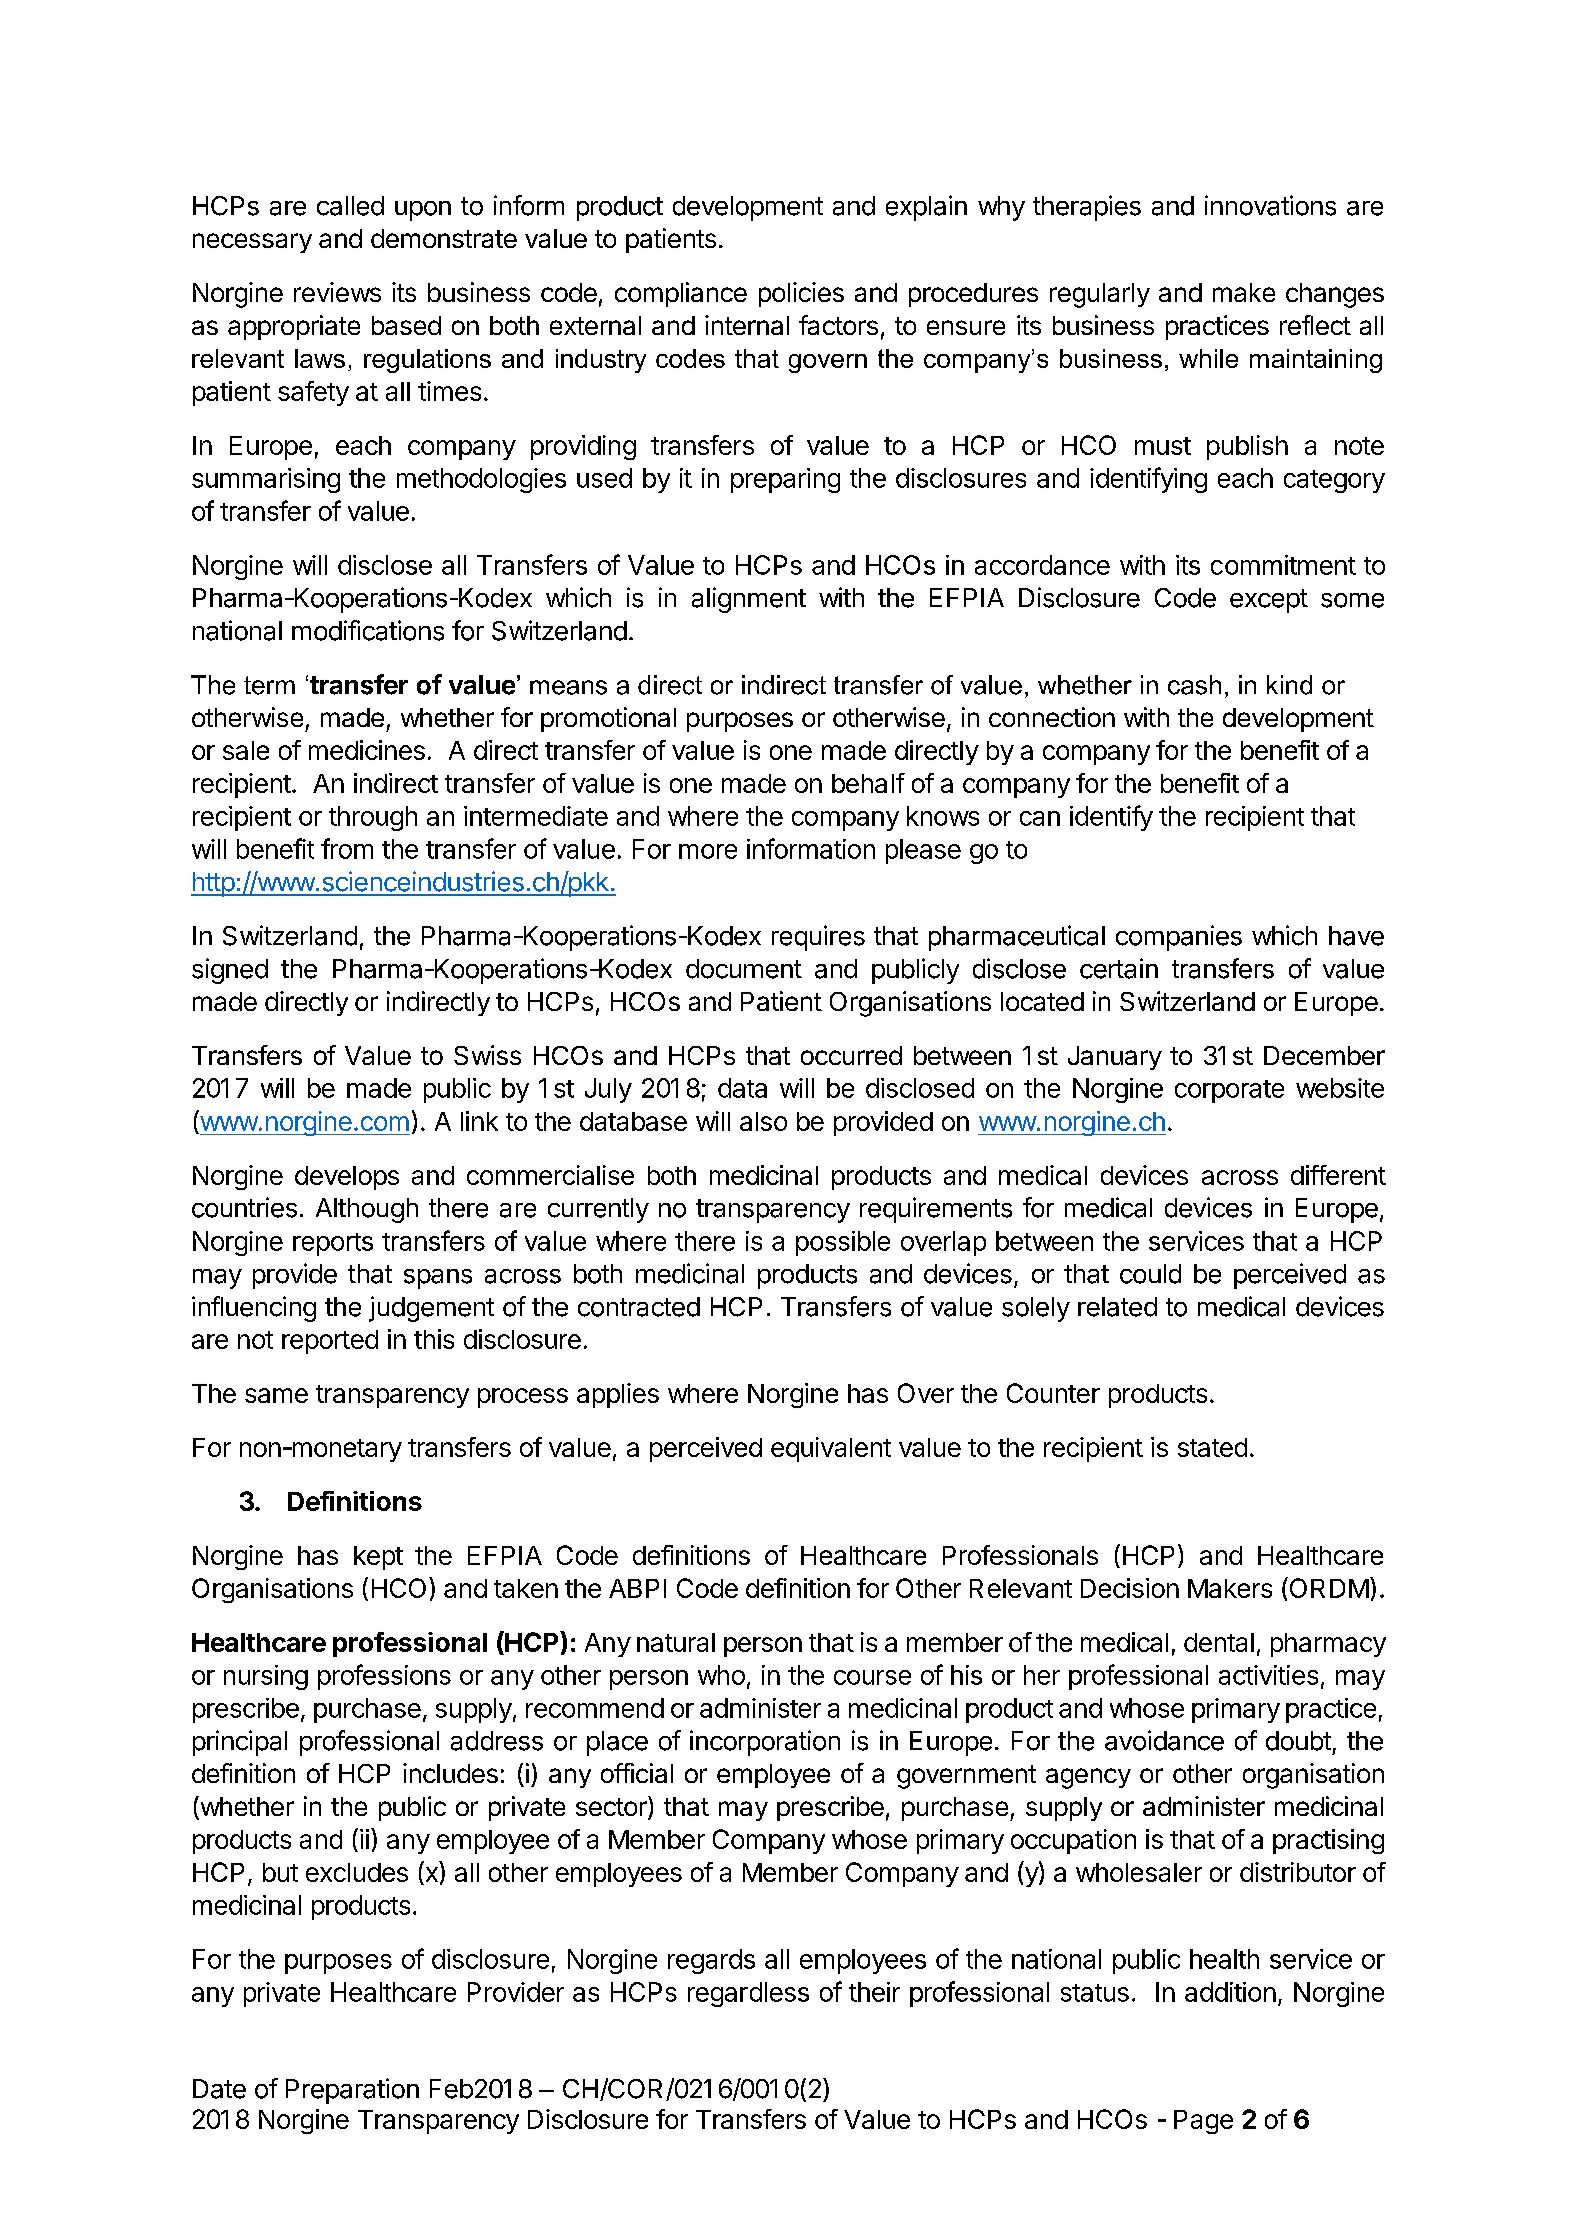 Image resolution: width=1576 pixels, height=2228 pixels. Describe the element at coordinates (1270, 205) in the screenshot. I see `innovations` at that location.
